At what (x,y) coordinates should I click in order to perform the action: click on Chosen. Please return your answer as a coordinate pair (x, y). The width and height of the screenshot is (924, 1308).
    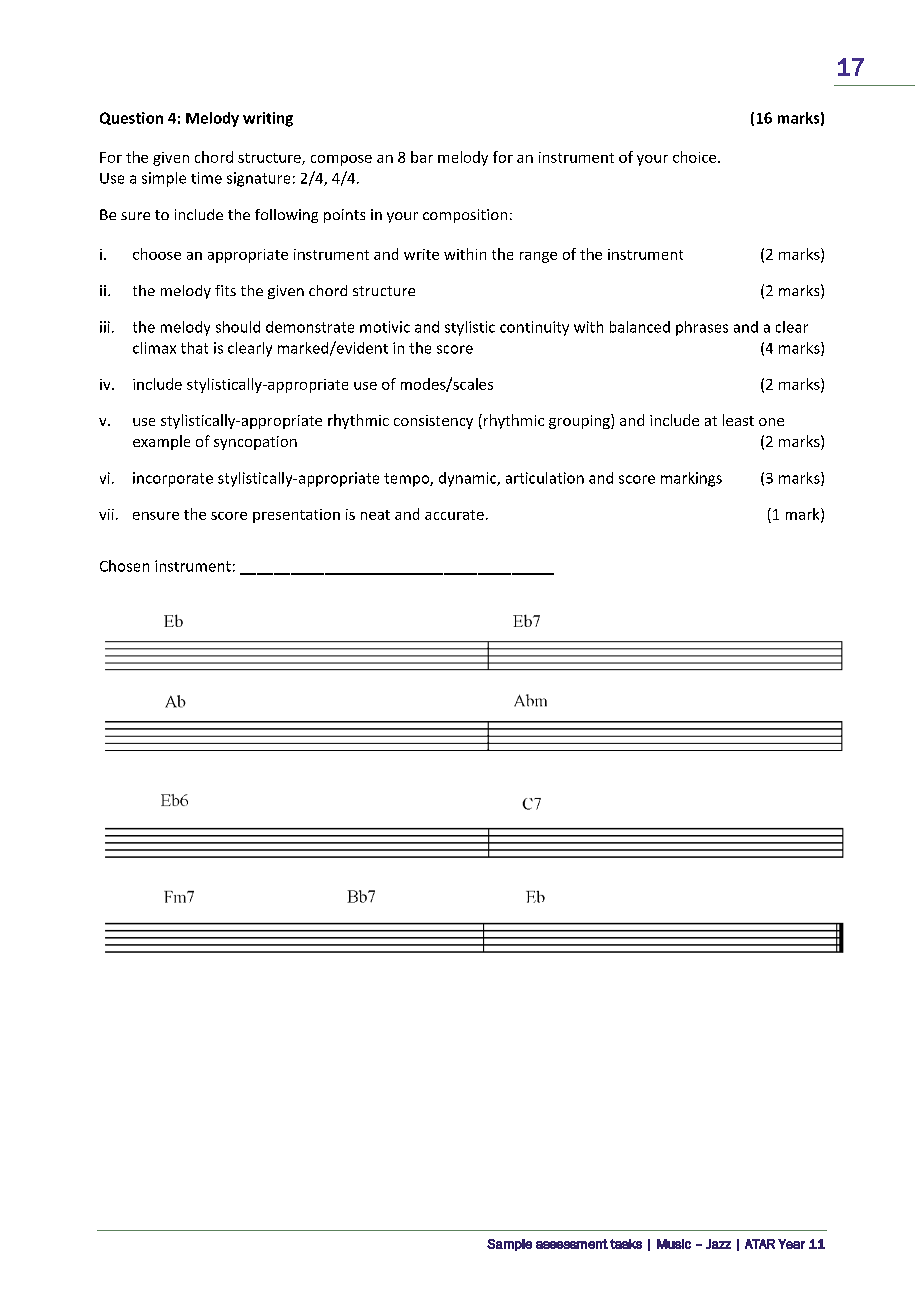
    Looking at the image, I should click on (124, 566).
